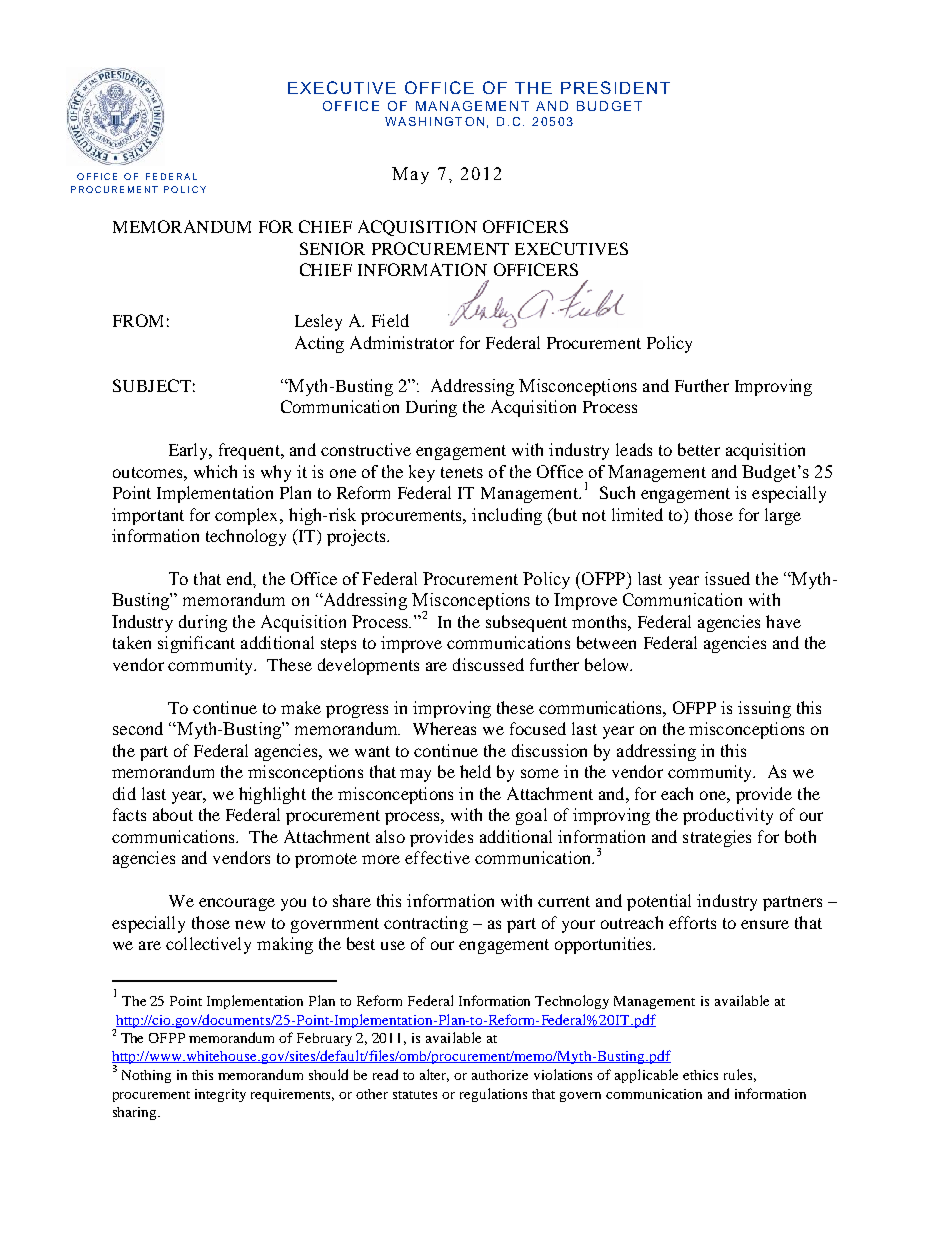 The width and height of the screenshot is (952, 1233). What do you see at coordinates (152, 385) in the screenshot?
I see `SUBJECT` at bounding box center [152, 385].
